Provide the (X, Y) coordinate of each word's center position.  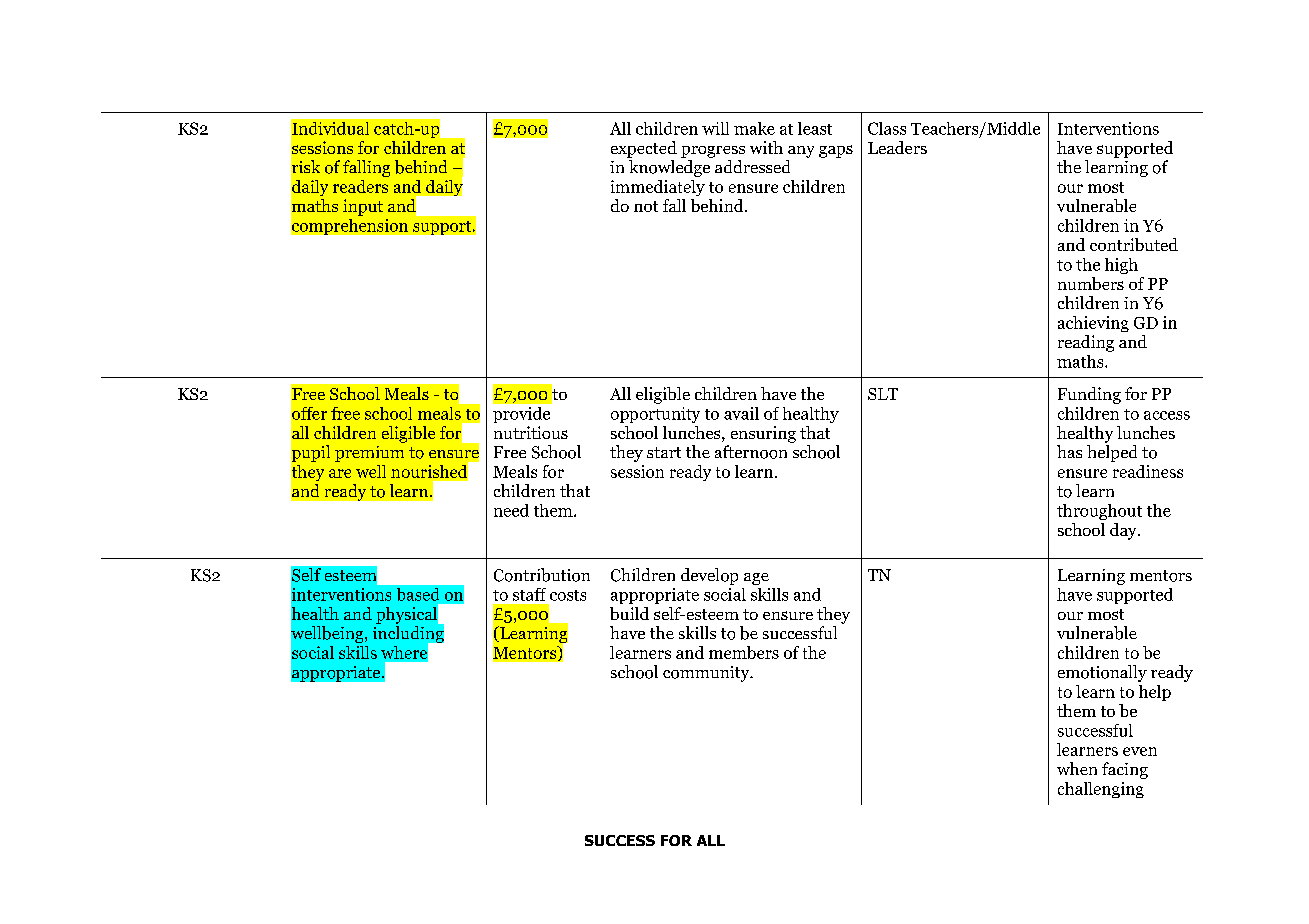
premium (369, 454)
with (766, 147)
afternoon (751, 452)
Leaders (897, 147)
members (744, 652)
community (707, 674)
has (1069, 451)
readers (360, 186)
